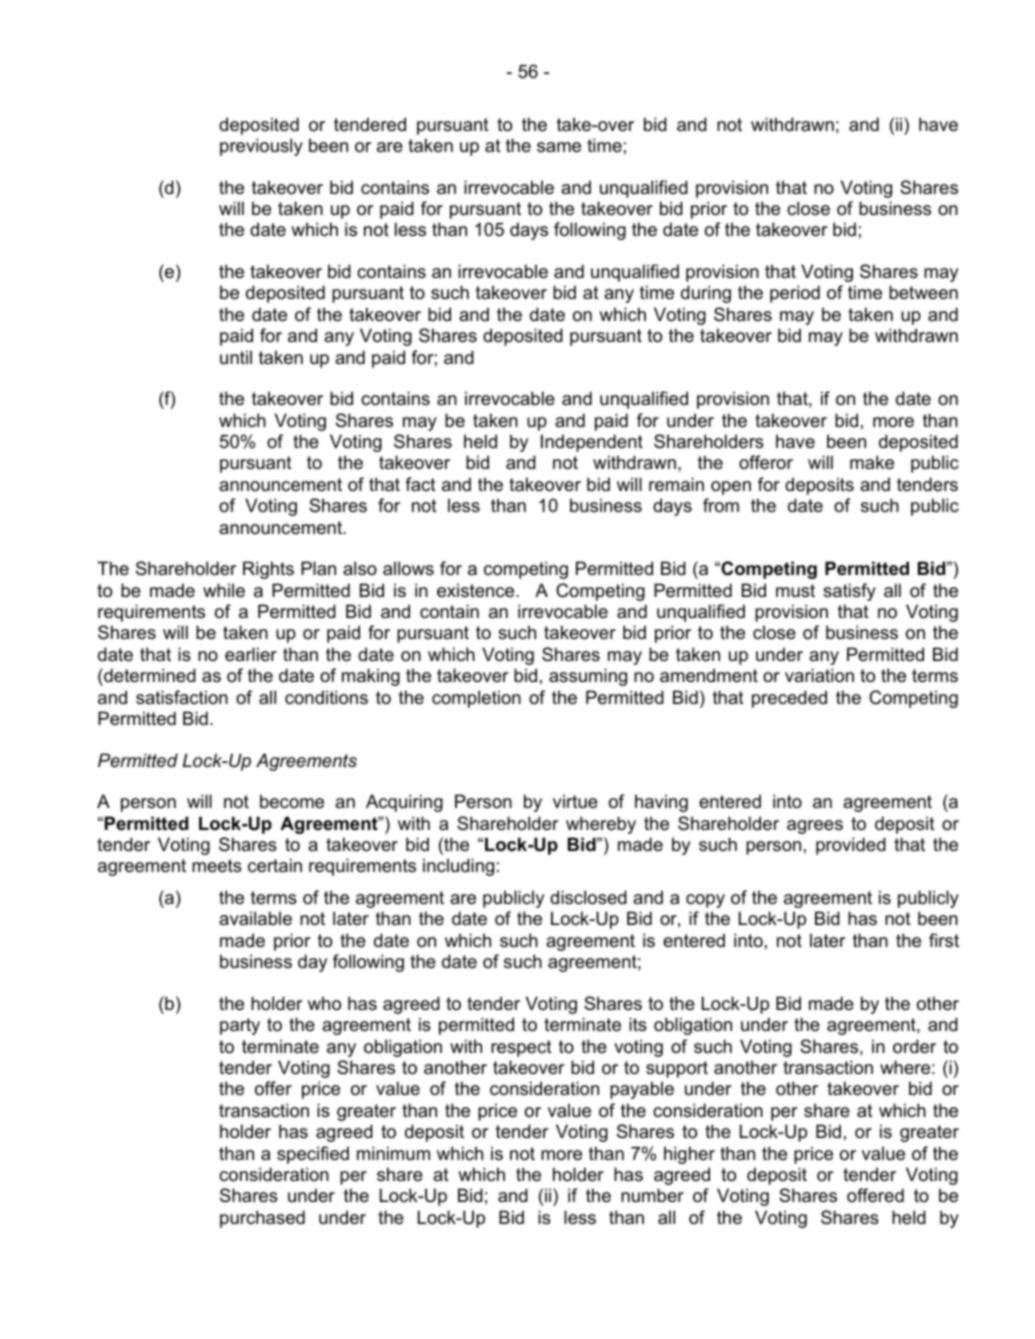 This page has width=1035, height=1339. What do you see at coordinates (944, 940) in the page?
I see `first` at bounding box center [944, 940].
